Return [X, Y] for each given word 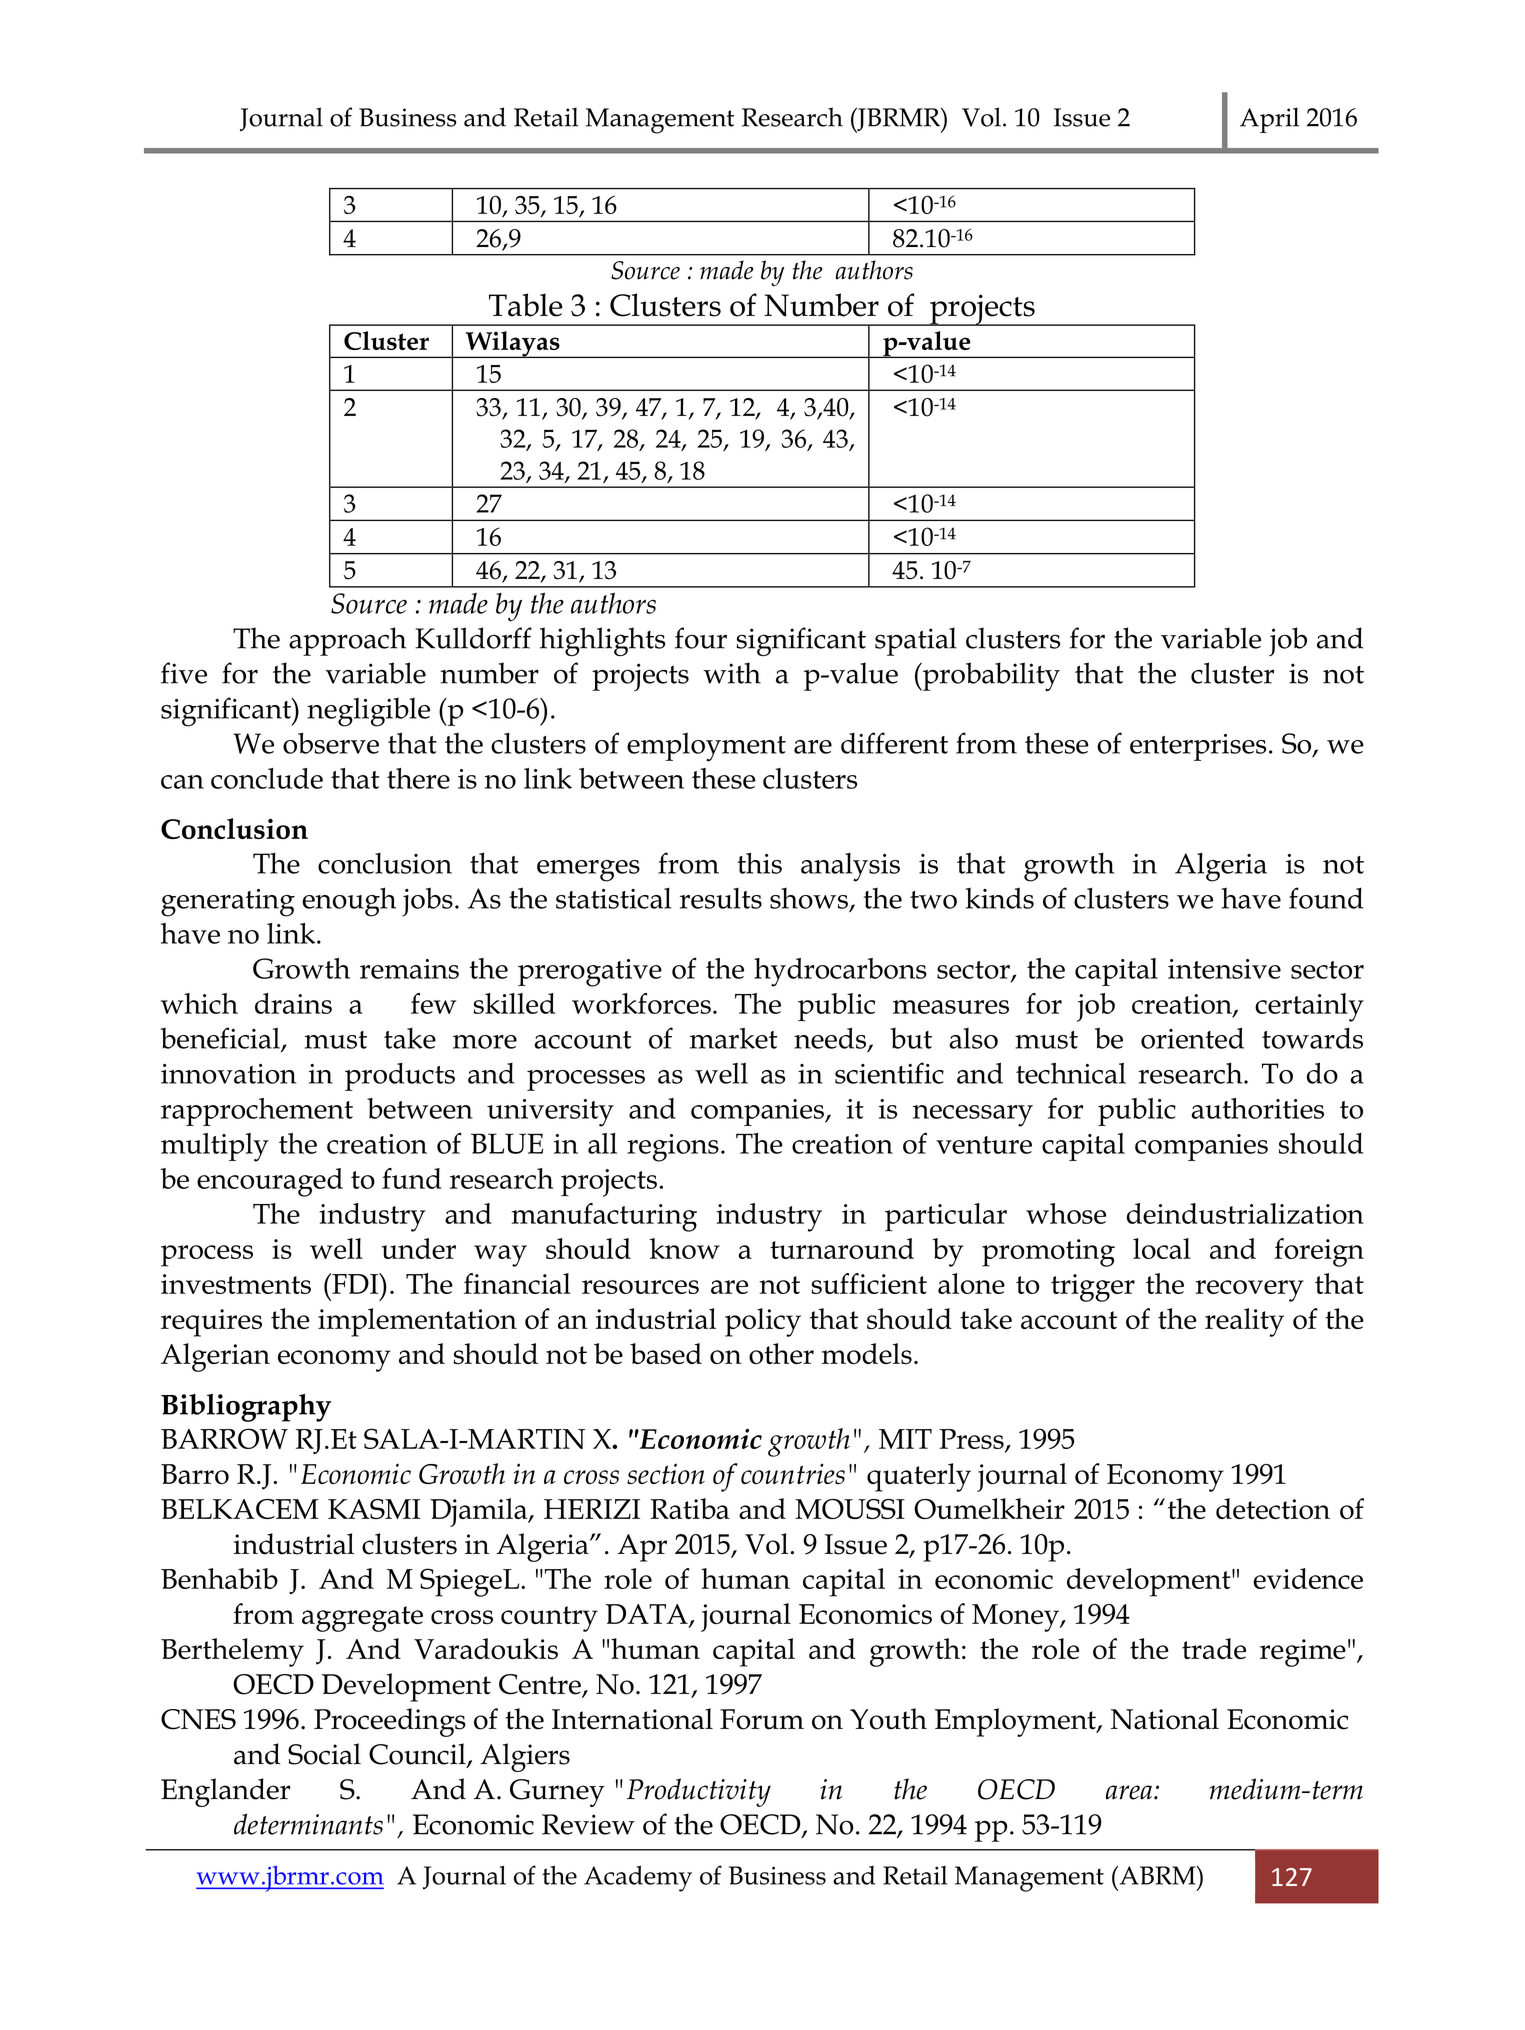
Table [526, 305]
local [1162, 1248]
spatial [916, 641]
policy [763, 1322]
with [732, 673]
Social [324, 1754]
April [1269, 120]
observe [331, 743]
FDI [355, 1283]
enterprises [1198, 747]
